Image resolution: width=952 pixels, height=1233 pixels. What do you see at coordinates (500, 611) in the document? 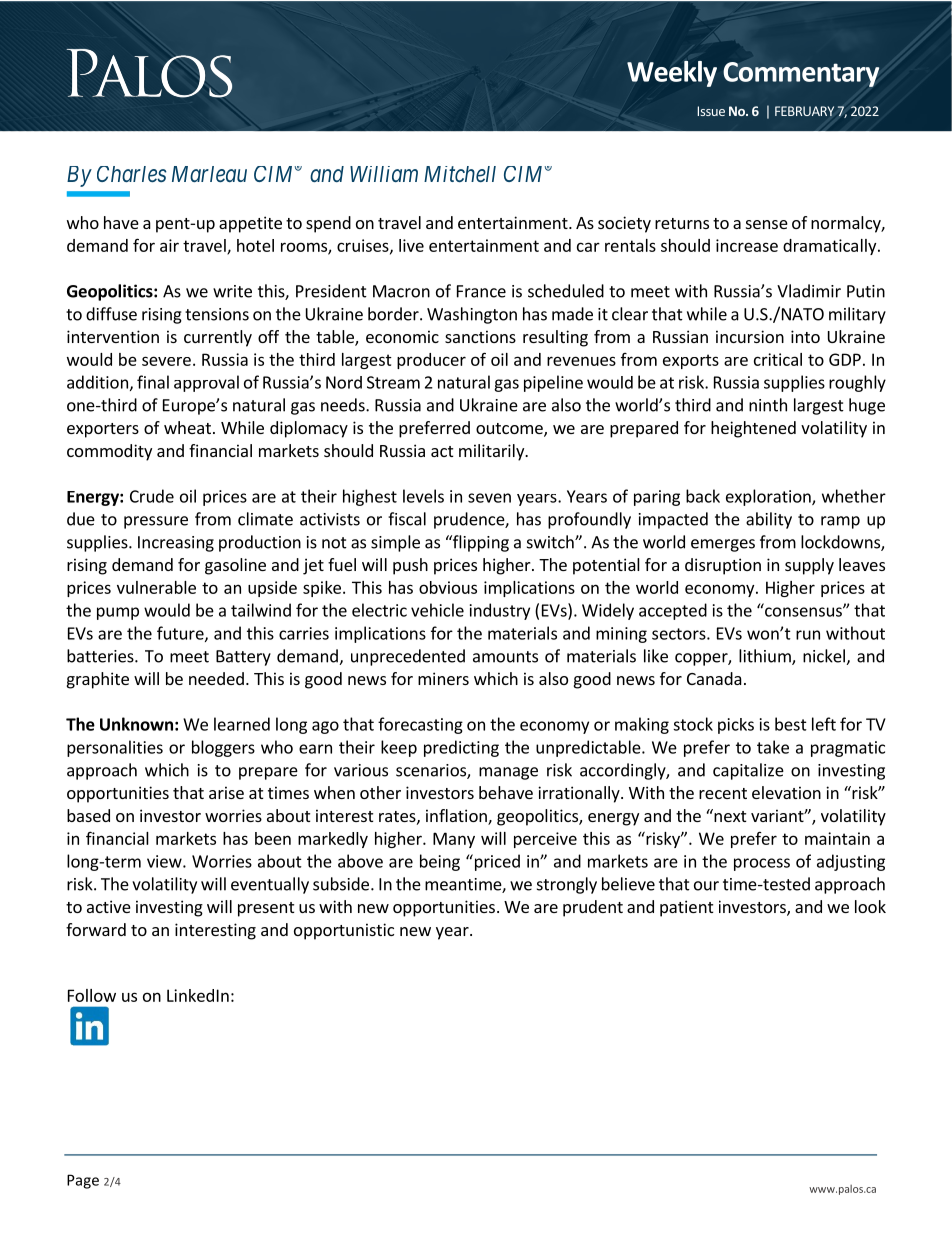
I see `industry` at bounding box center [500, 611].
